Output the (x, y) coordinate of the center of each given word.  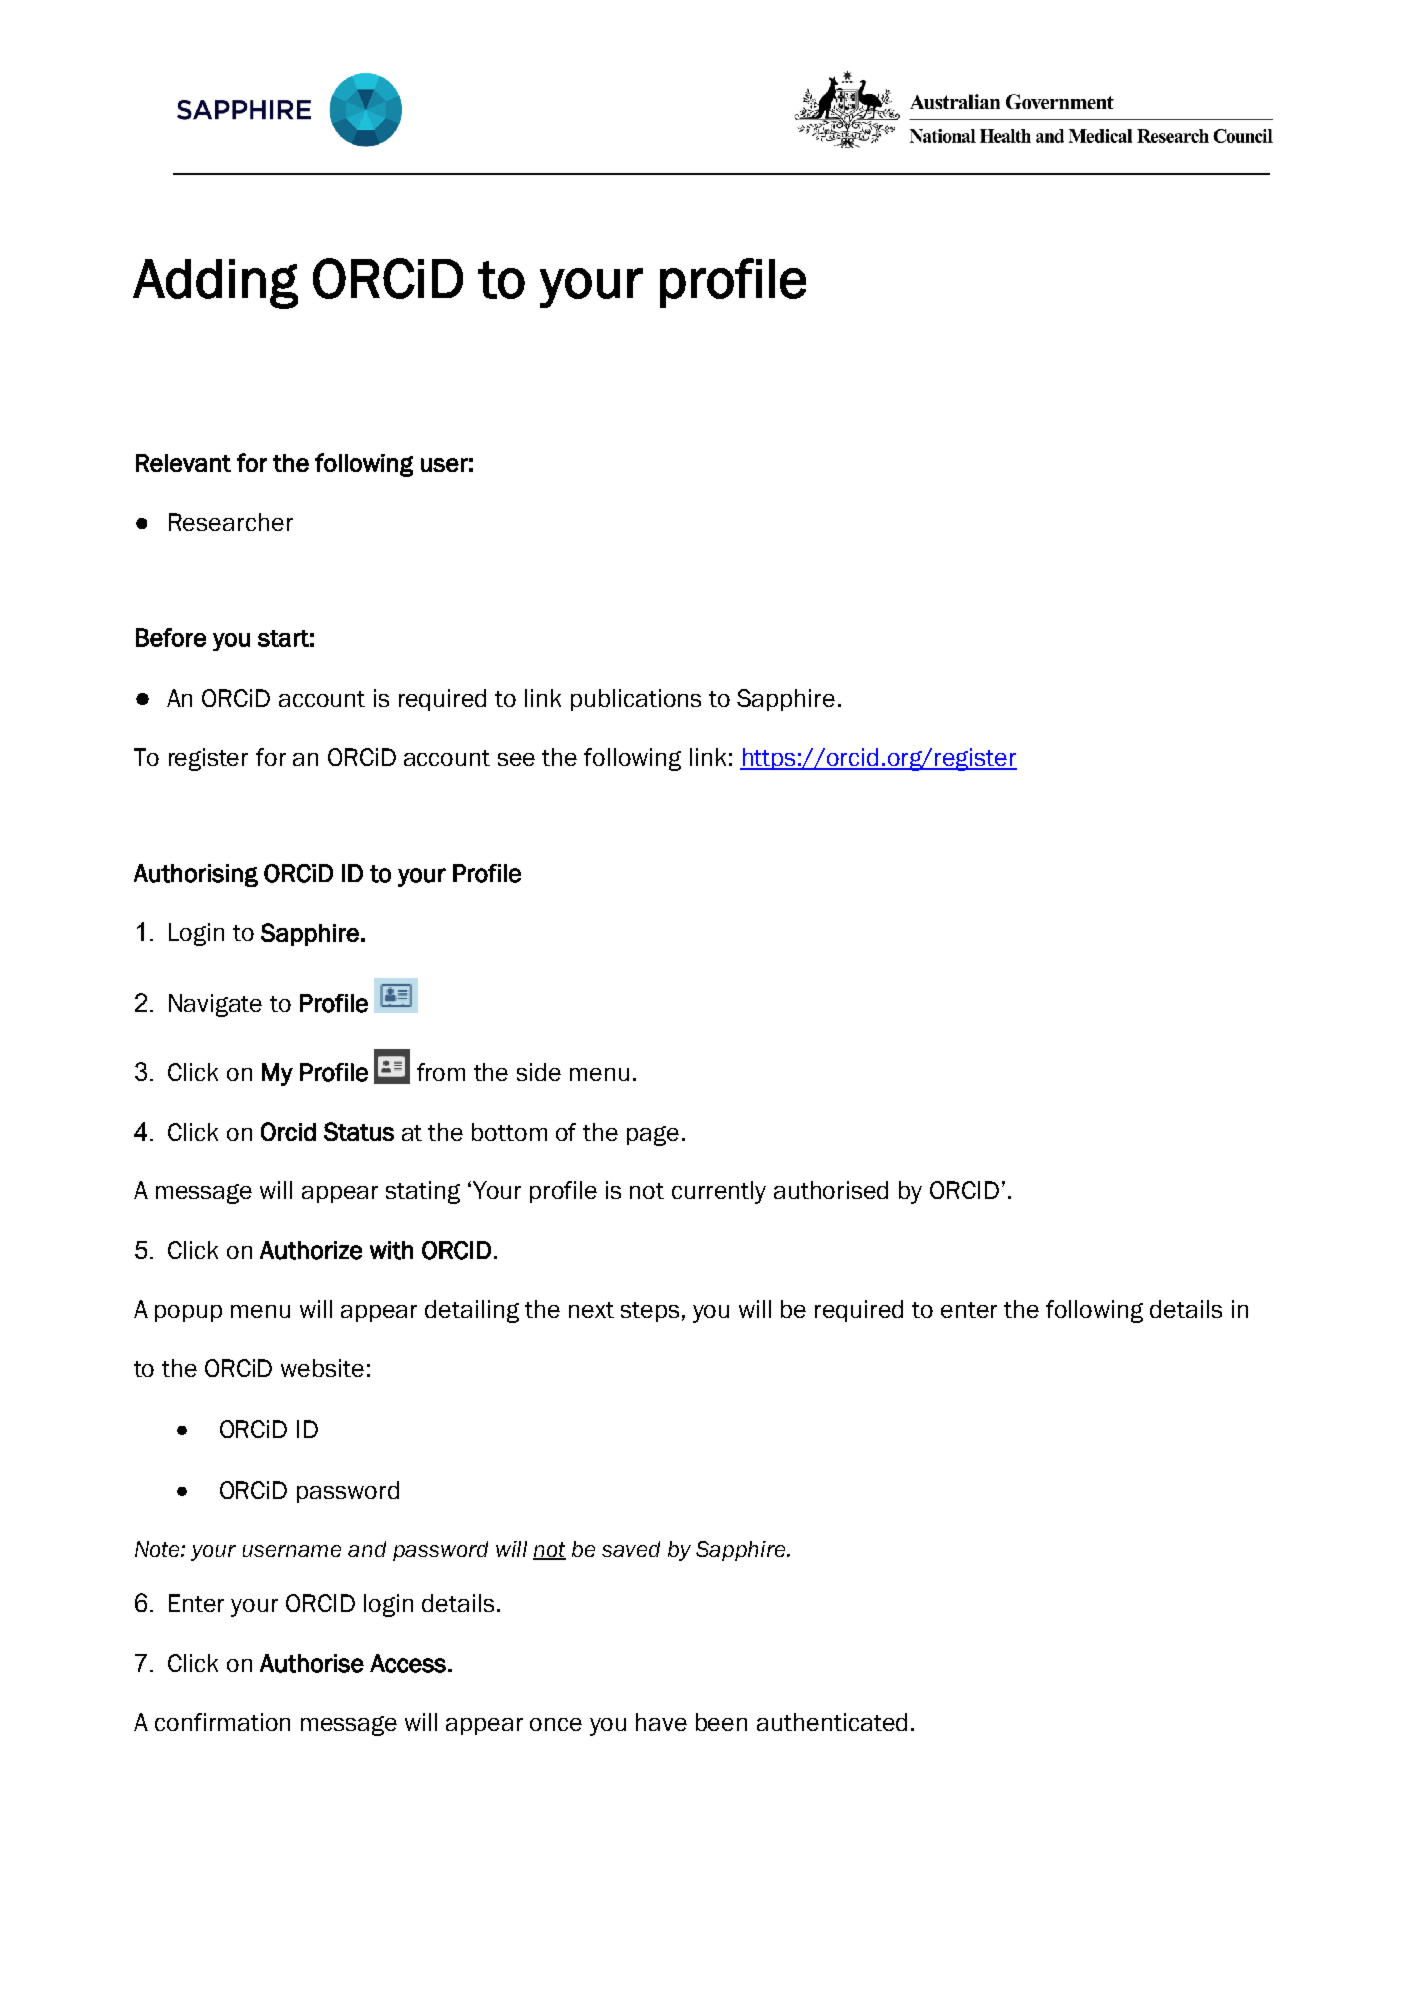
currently (719, 1192)
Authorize (311, 1250)
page (653, 1136)
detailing (472, 1311)
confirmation (222, 1722)
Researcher (231, 522)
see (516, 759)
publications (636, 700)
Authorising (196, 875)
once (556, 1724)
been (721, 1722)
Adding (215, 284)
